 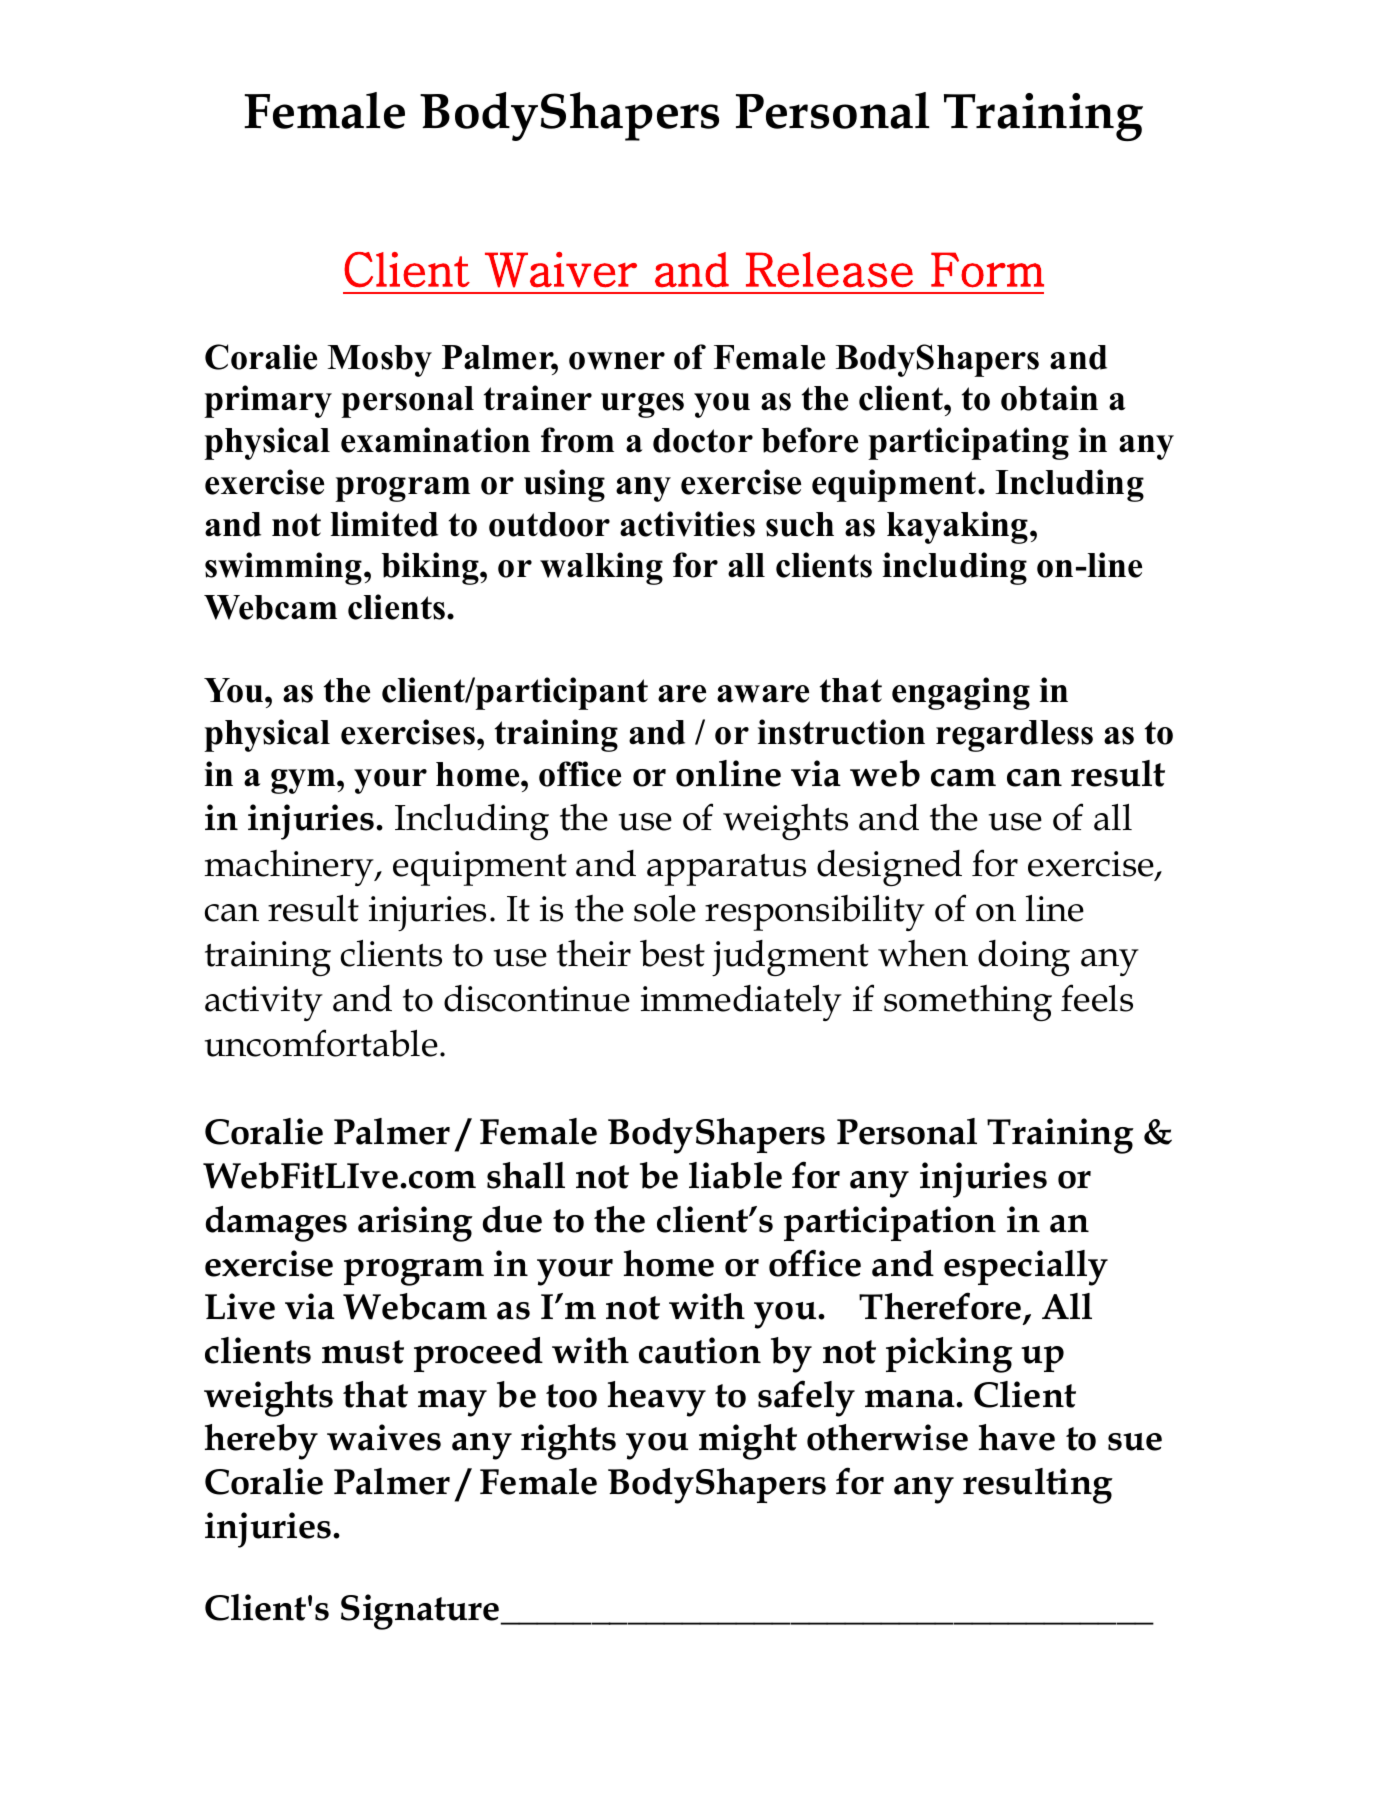 I want to click on owner, so click(x=617, y=361).
